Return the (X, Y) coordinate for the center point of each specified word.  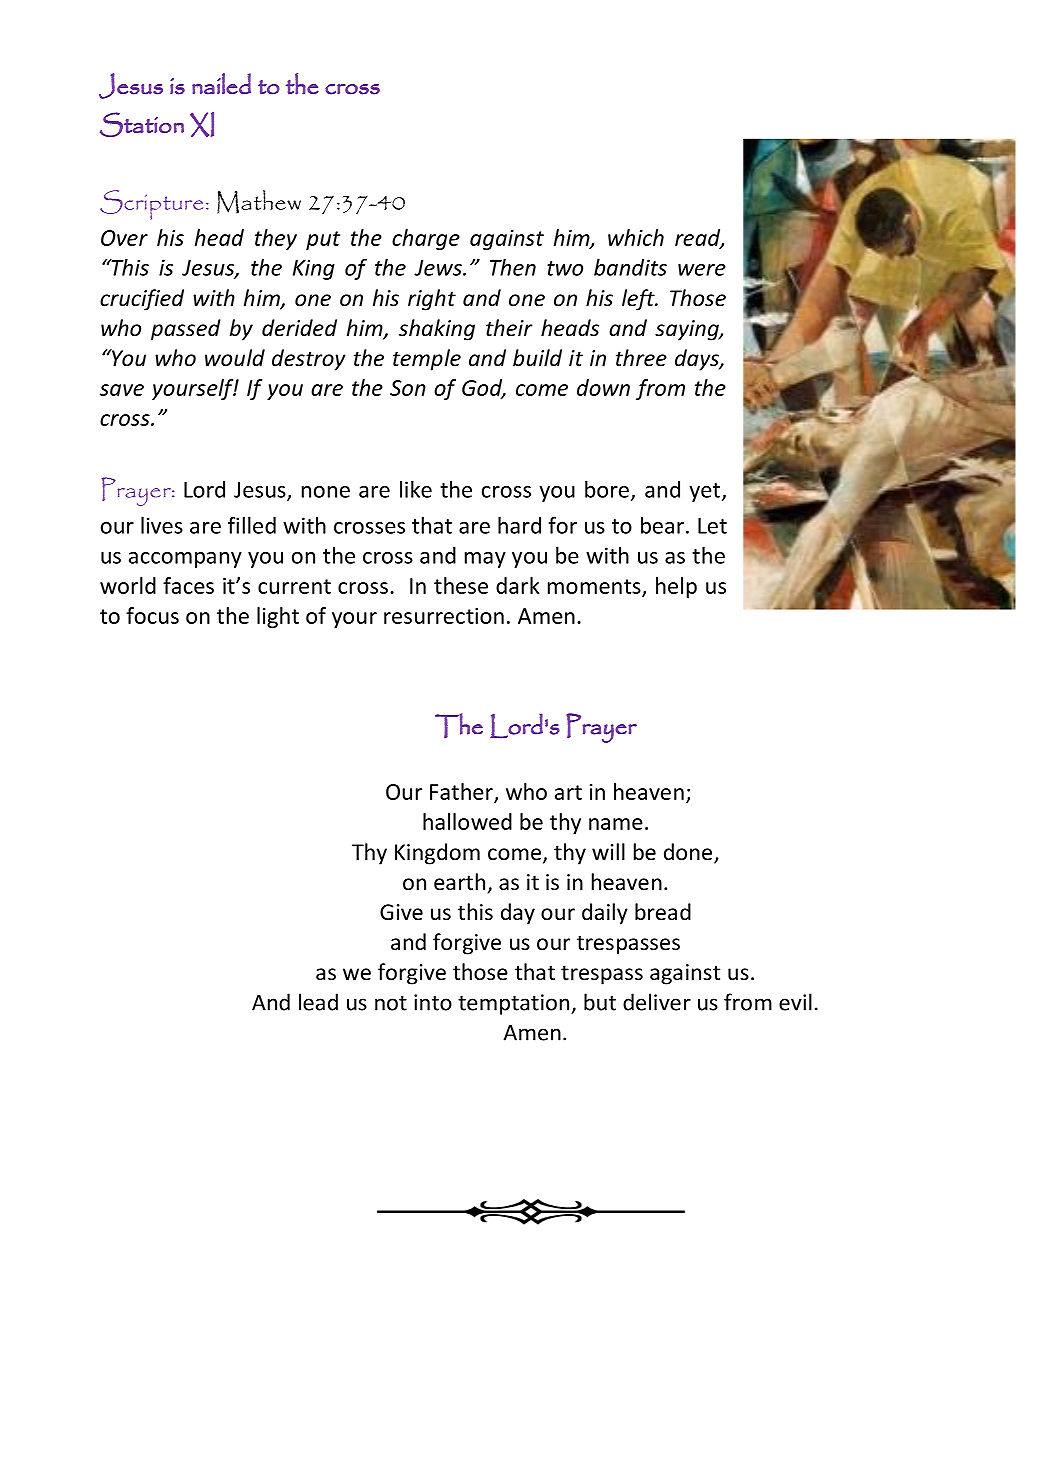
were (702, 270)
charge (426, 239)
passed (186, 330)
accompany (185, 560)
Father (462, 792)
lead (318, 1002)
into (433, 1002)
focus (152, 615)
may (485, 560)
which (636, 237)
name (616, 824)
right (432, 300)
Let (712, 526)
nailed (221, 83)
